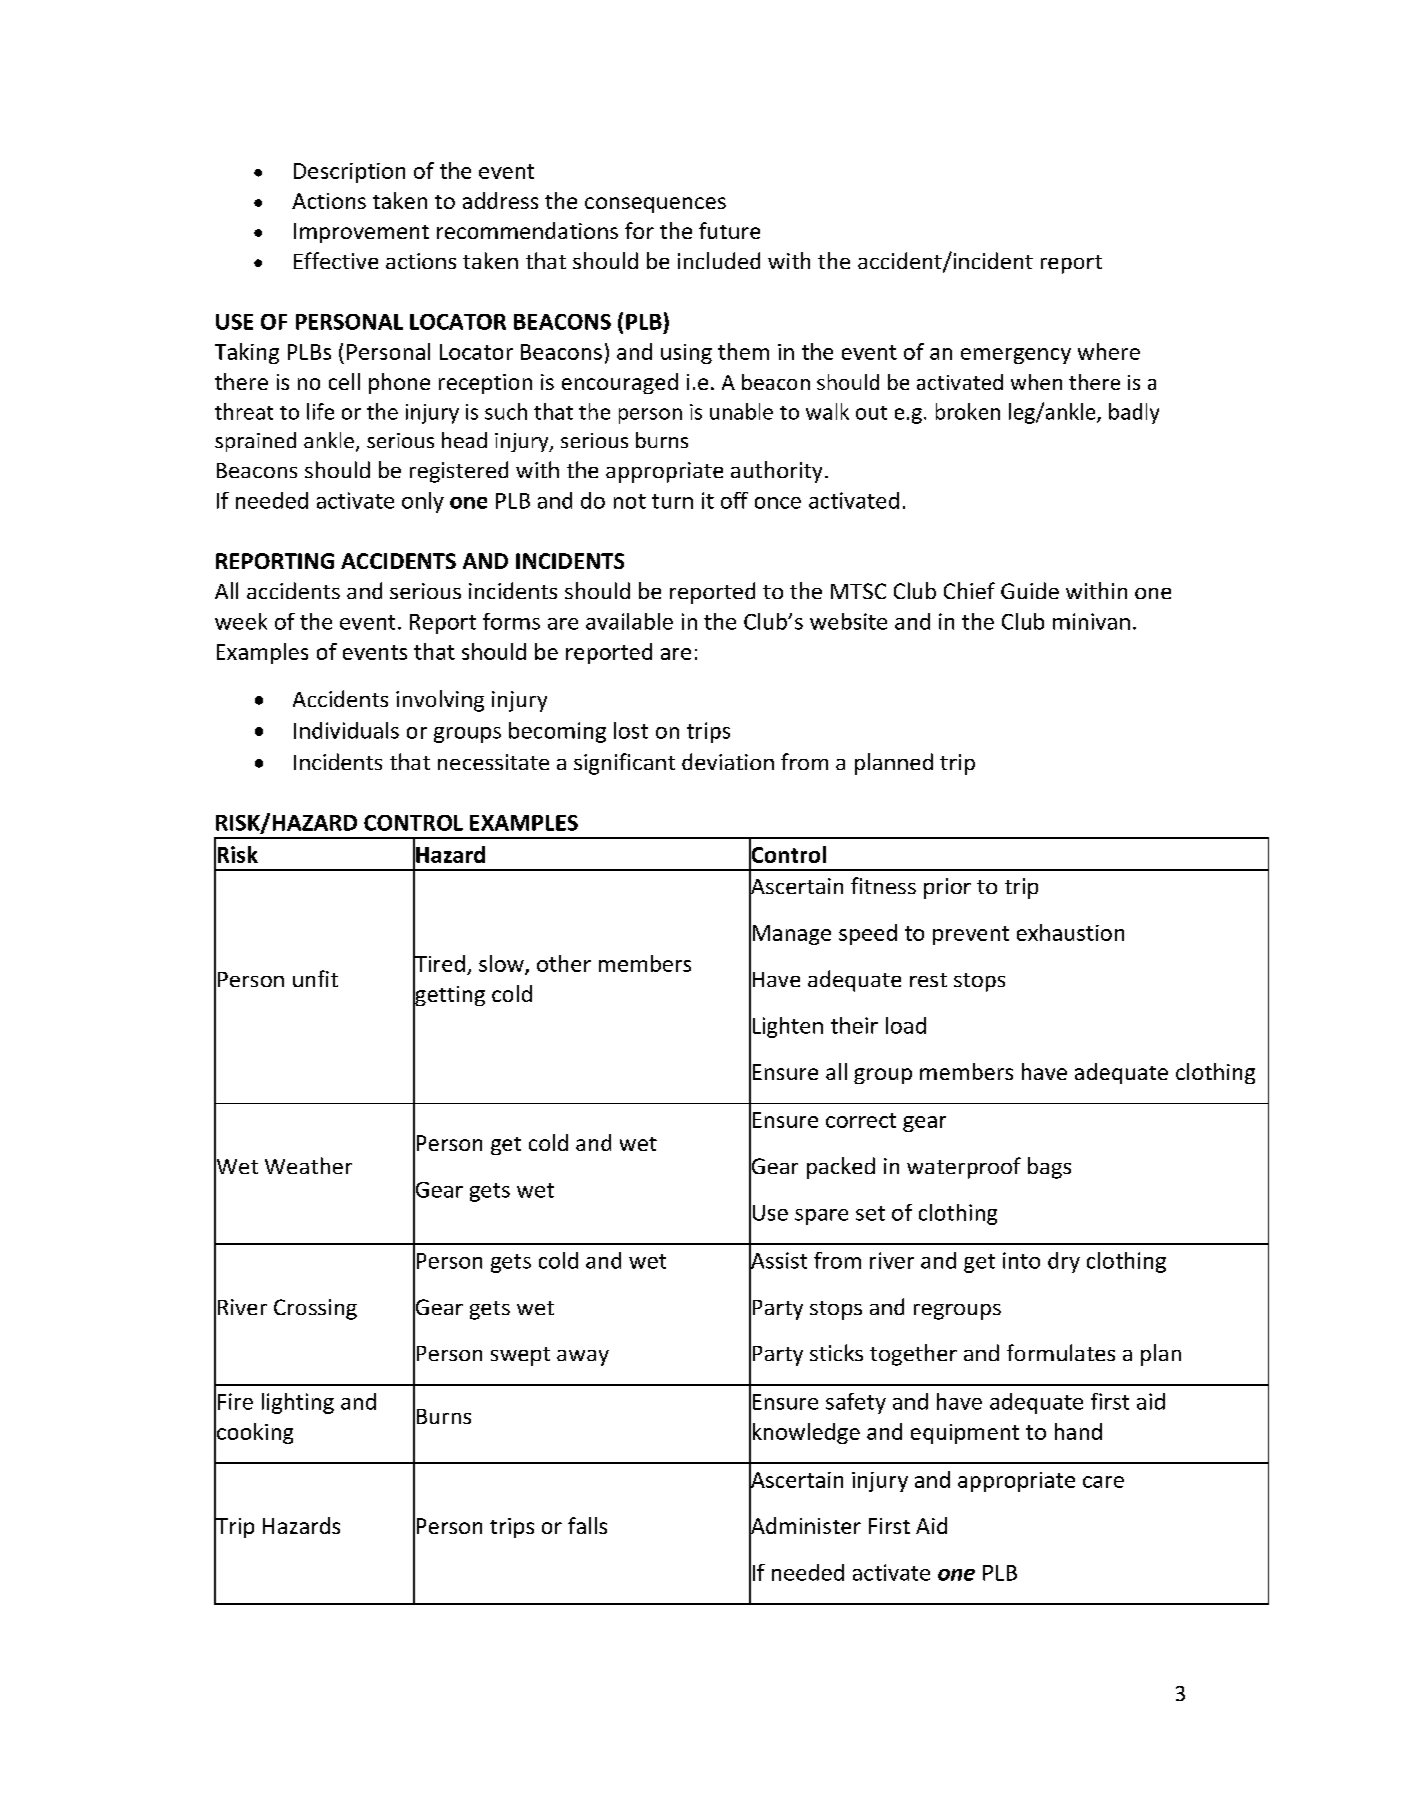 The width and height of the screenshot is (1402, 1814). Describe the element at coordinates (241, 621) in the screenshot. I see `week` at that location.
